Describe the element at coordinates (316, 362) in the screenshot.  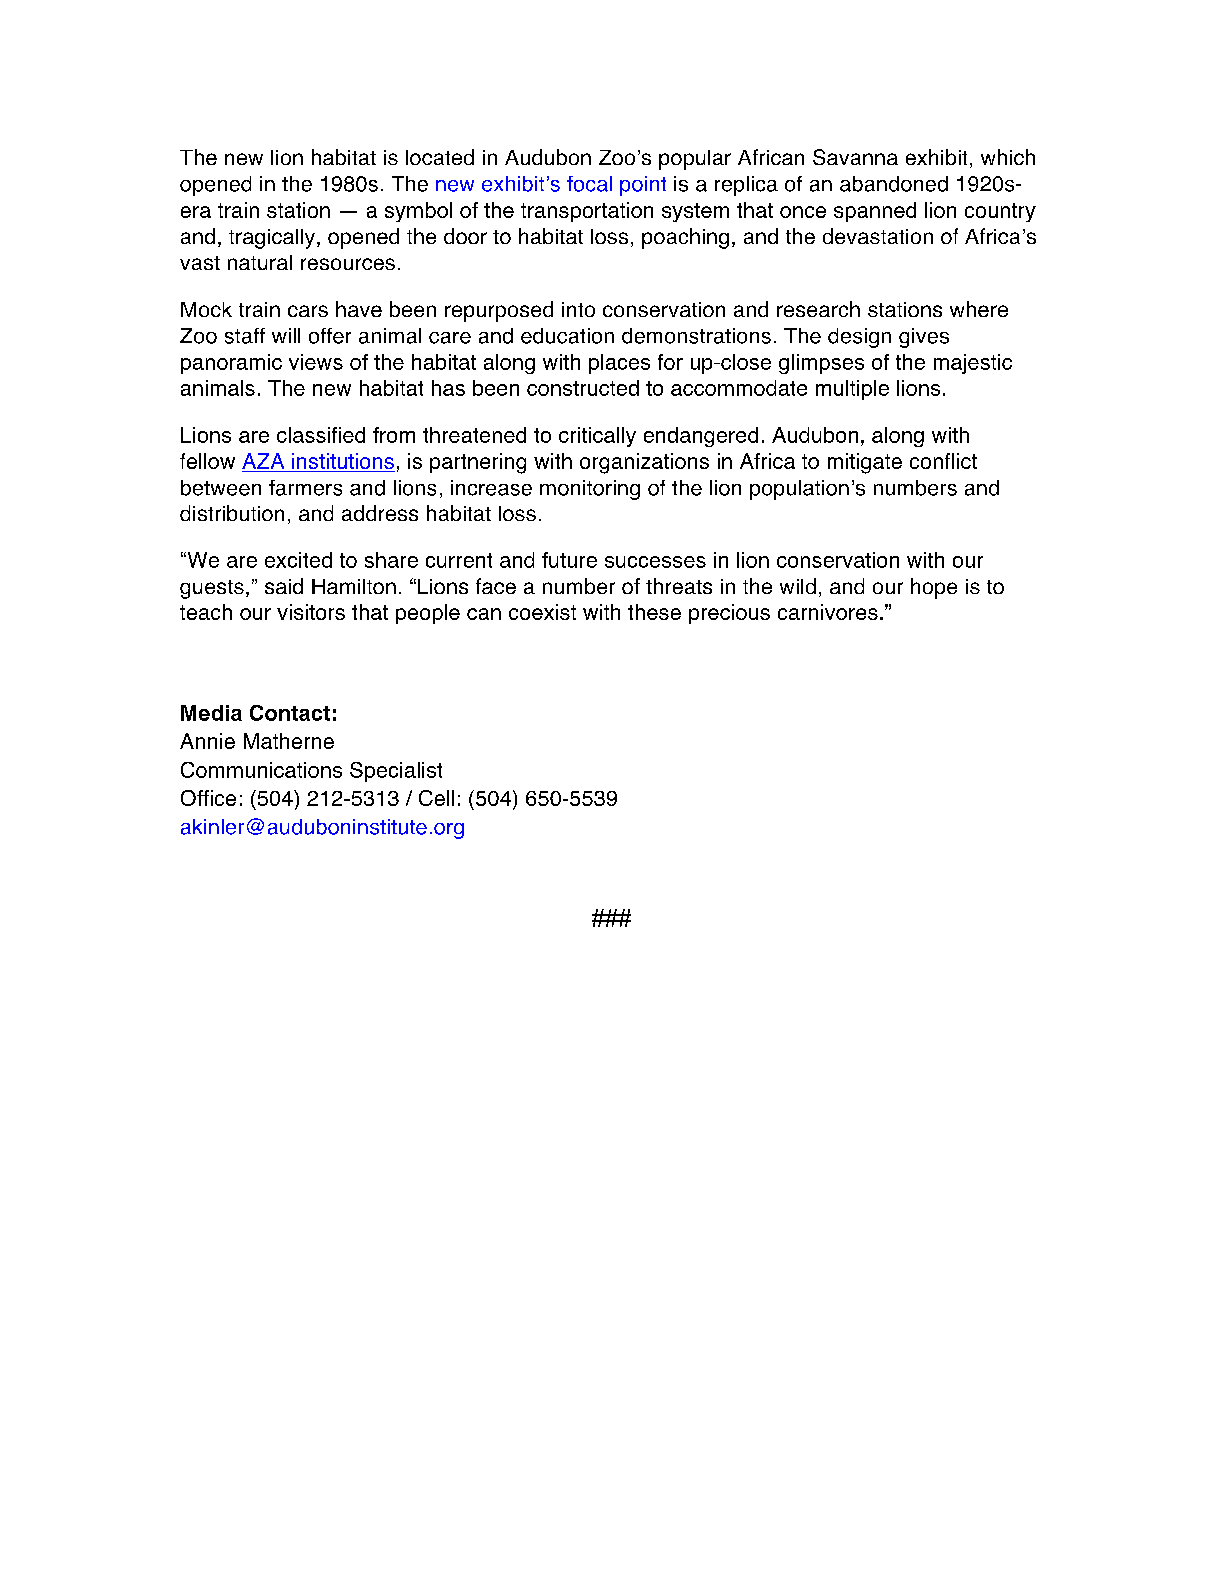
I see `views` at that location.
